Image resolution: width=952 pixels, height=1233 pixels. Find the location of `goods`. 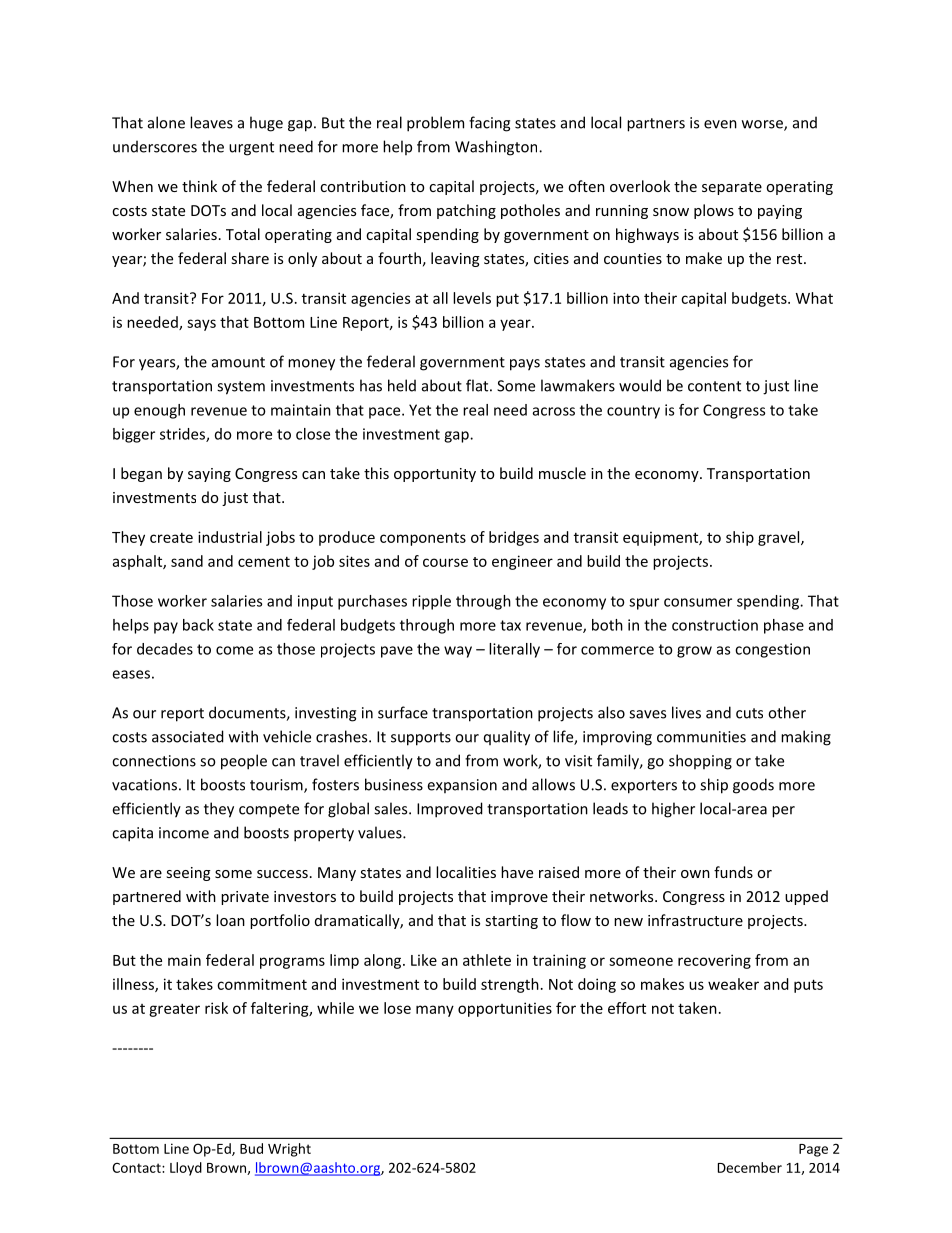

goods is located at coordinates (753, 786).
